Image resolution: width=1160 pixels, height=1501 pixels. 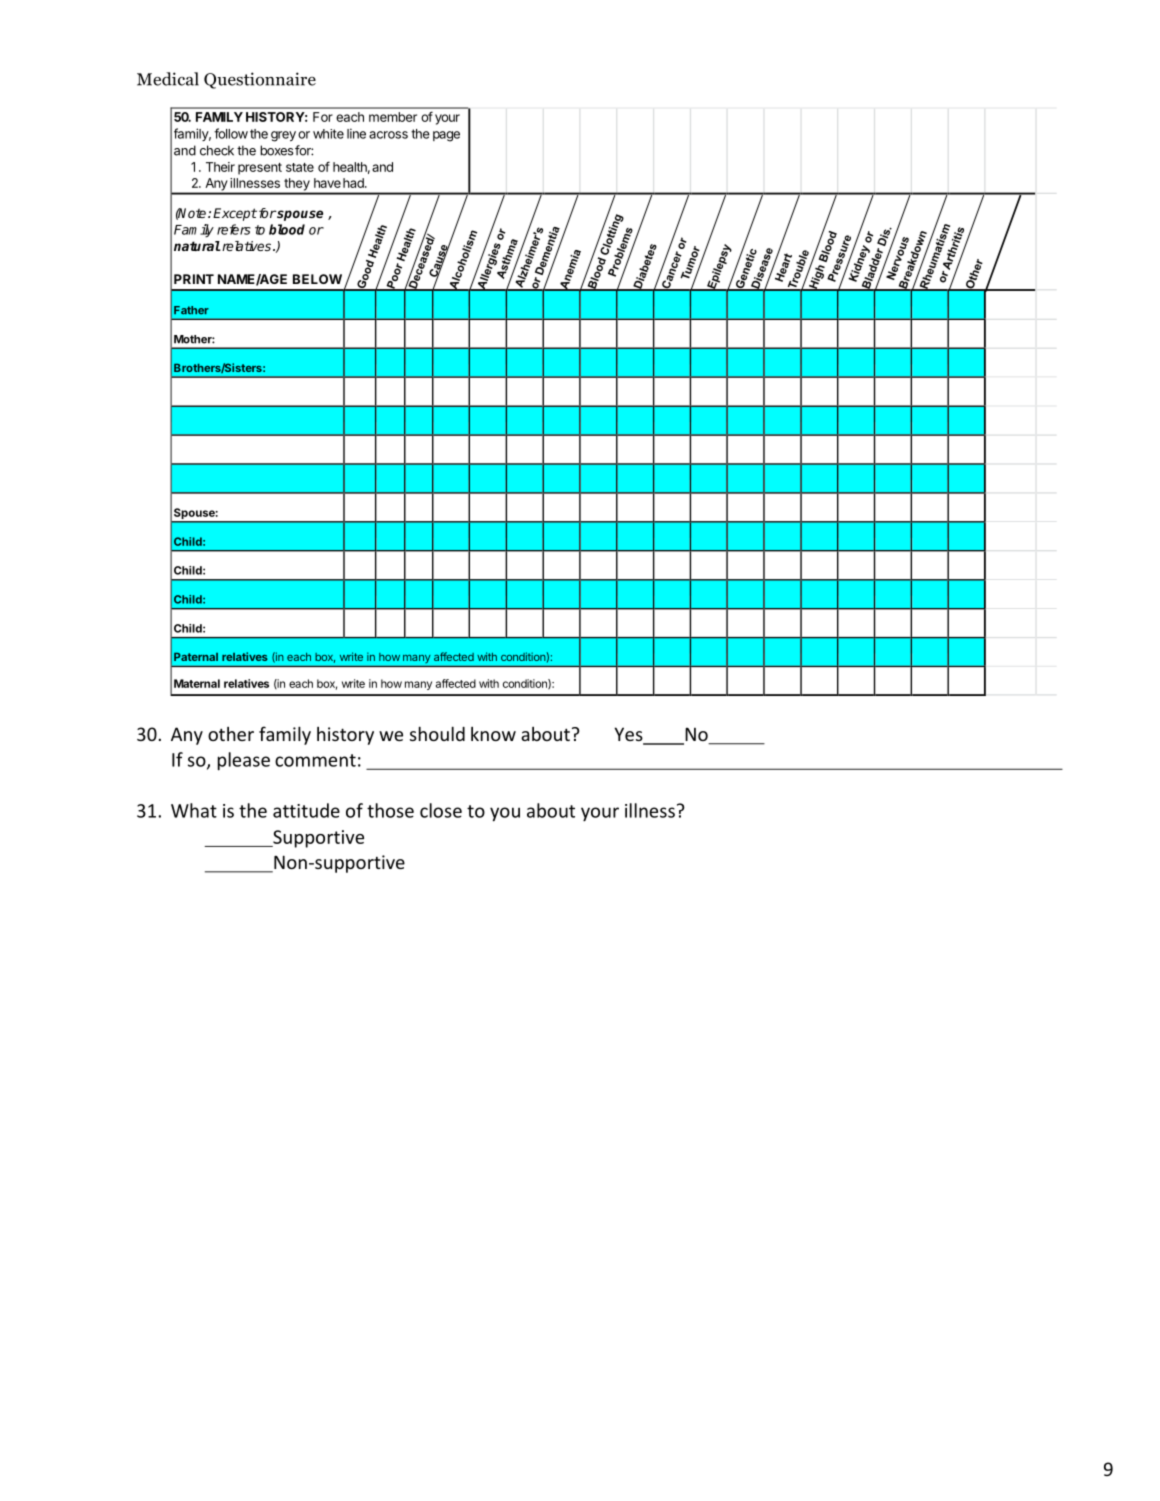 What do you see at coordinates (287, 229) in the screenshot?
I see `blood` at bounding box center [287, 229].
